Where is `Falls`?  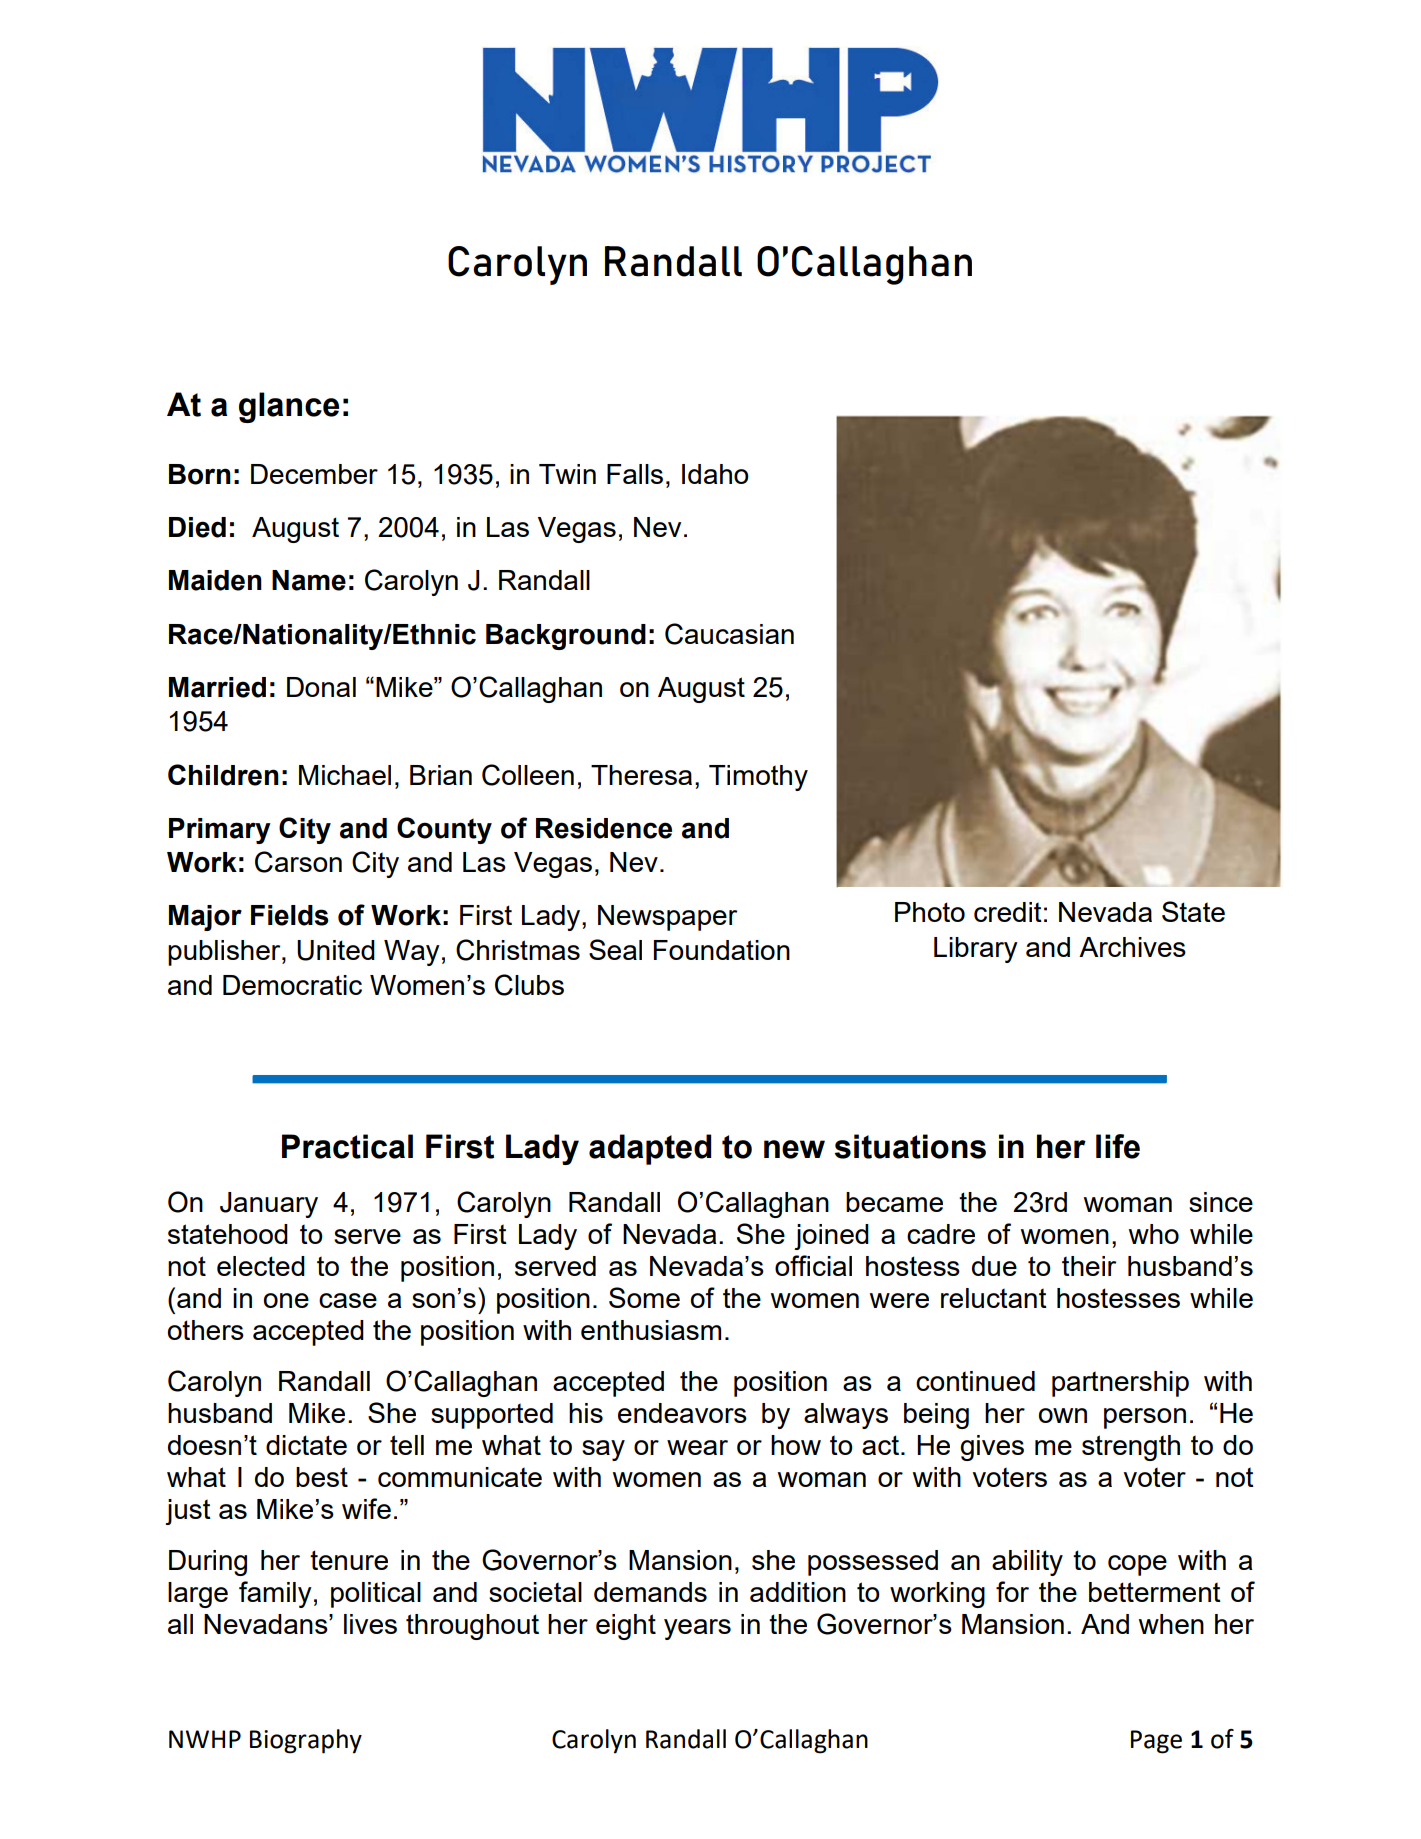 Falls is located at coordinates (635, 474).
